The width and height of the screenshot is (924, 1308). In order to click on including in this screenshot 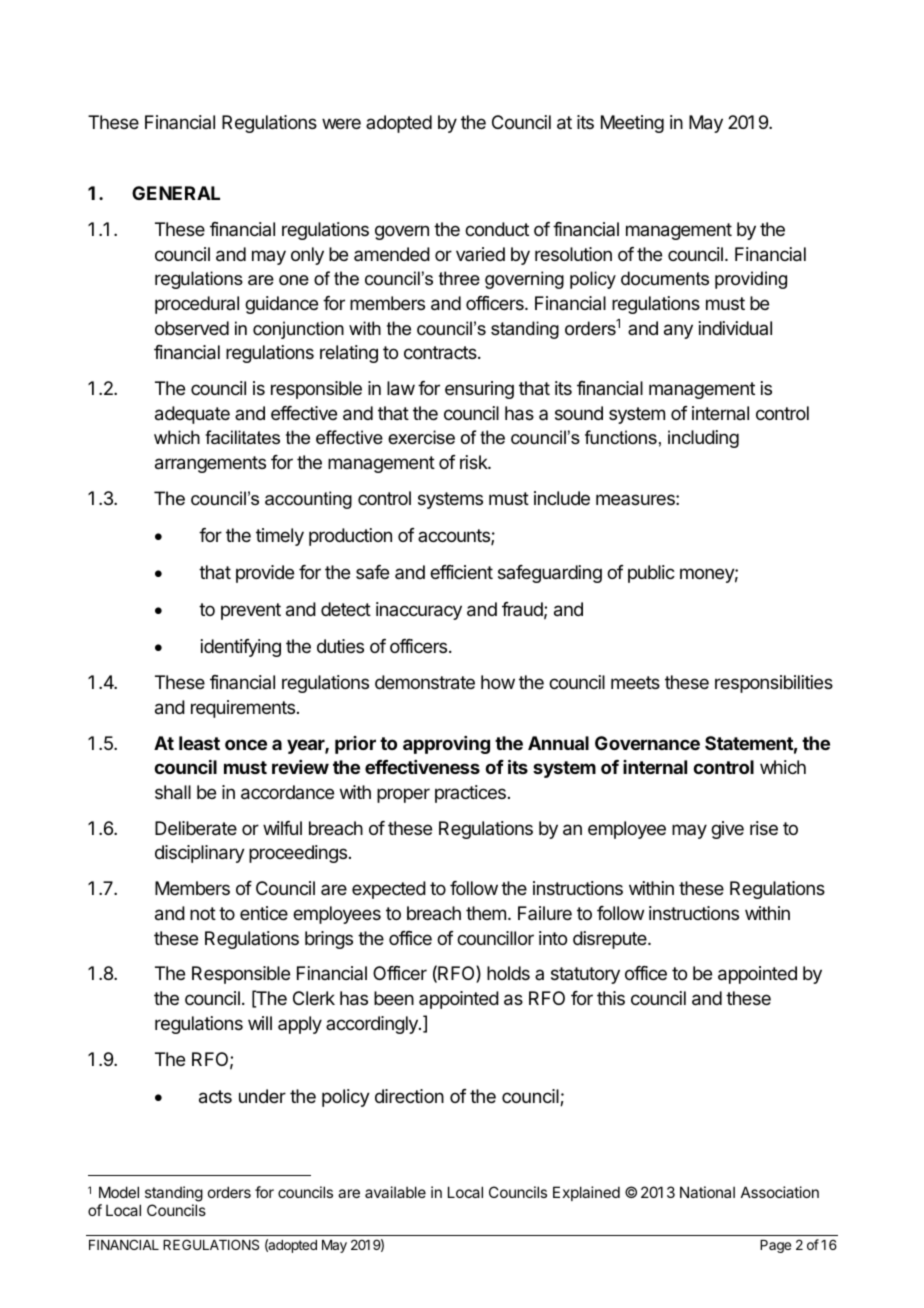, I will do `click(703, 439)`.
